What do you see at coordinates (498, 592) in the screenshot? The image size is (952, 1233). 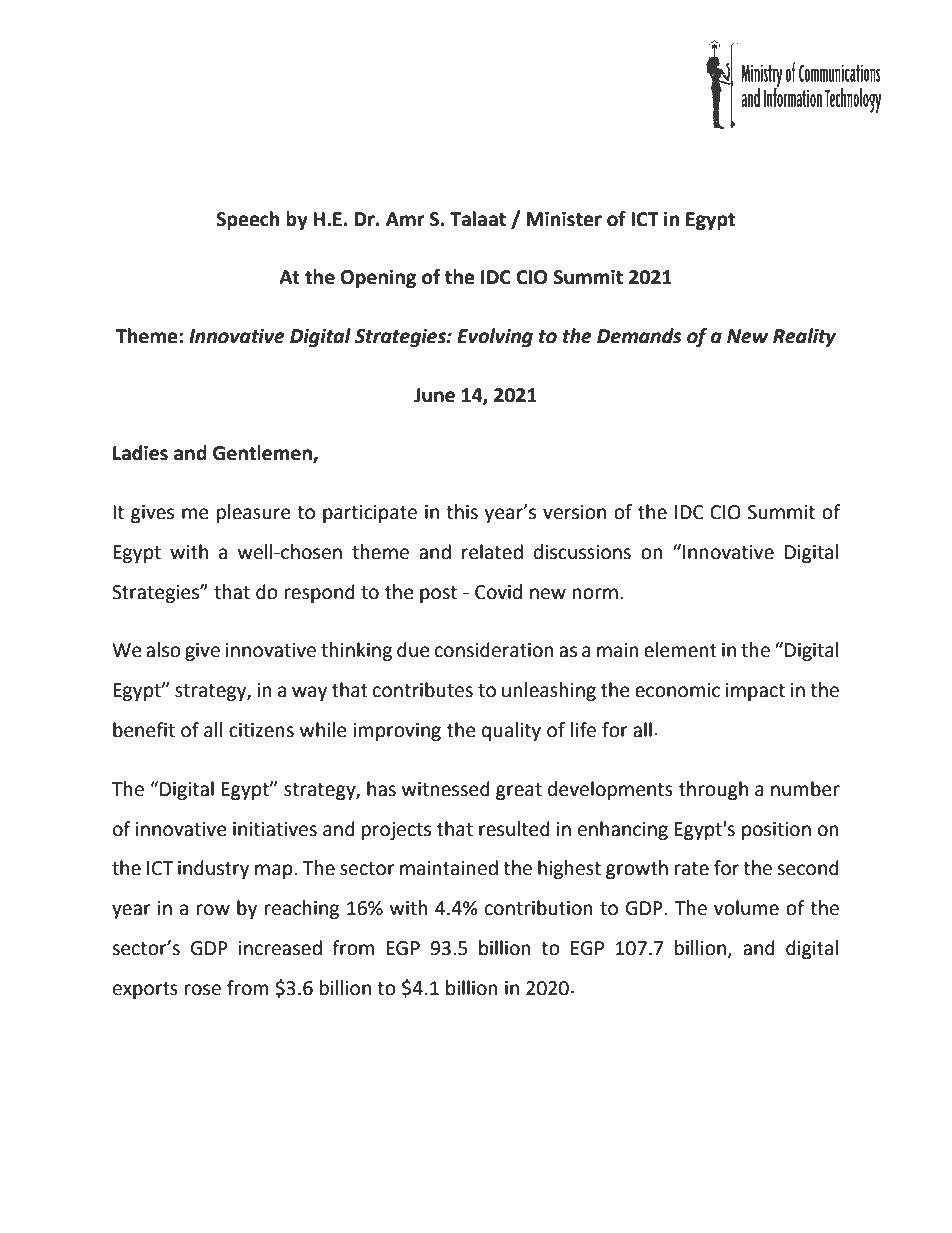 I see `Covid` at bounding box center [498, 592].
